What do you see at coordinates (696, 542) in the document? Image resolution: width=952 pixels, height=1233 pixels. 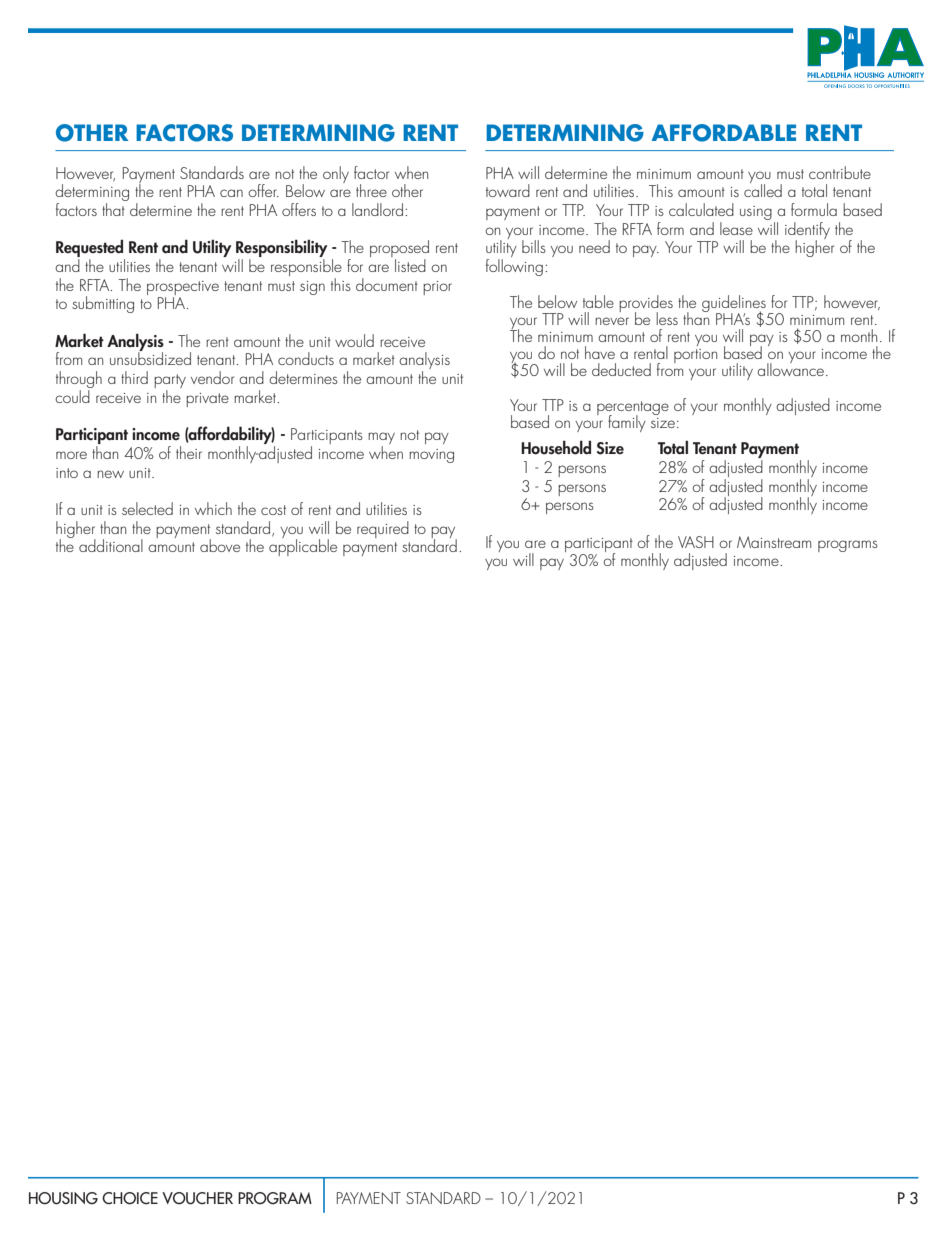 I see `VASH` at bounding box center [696, 542].
